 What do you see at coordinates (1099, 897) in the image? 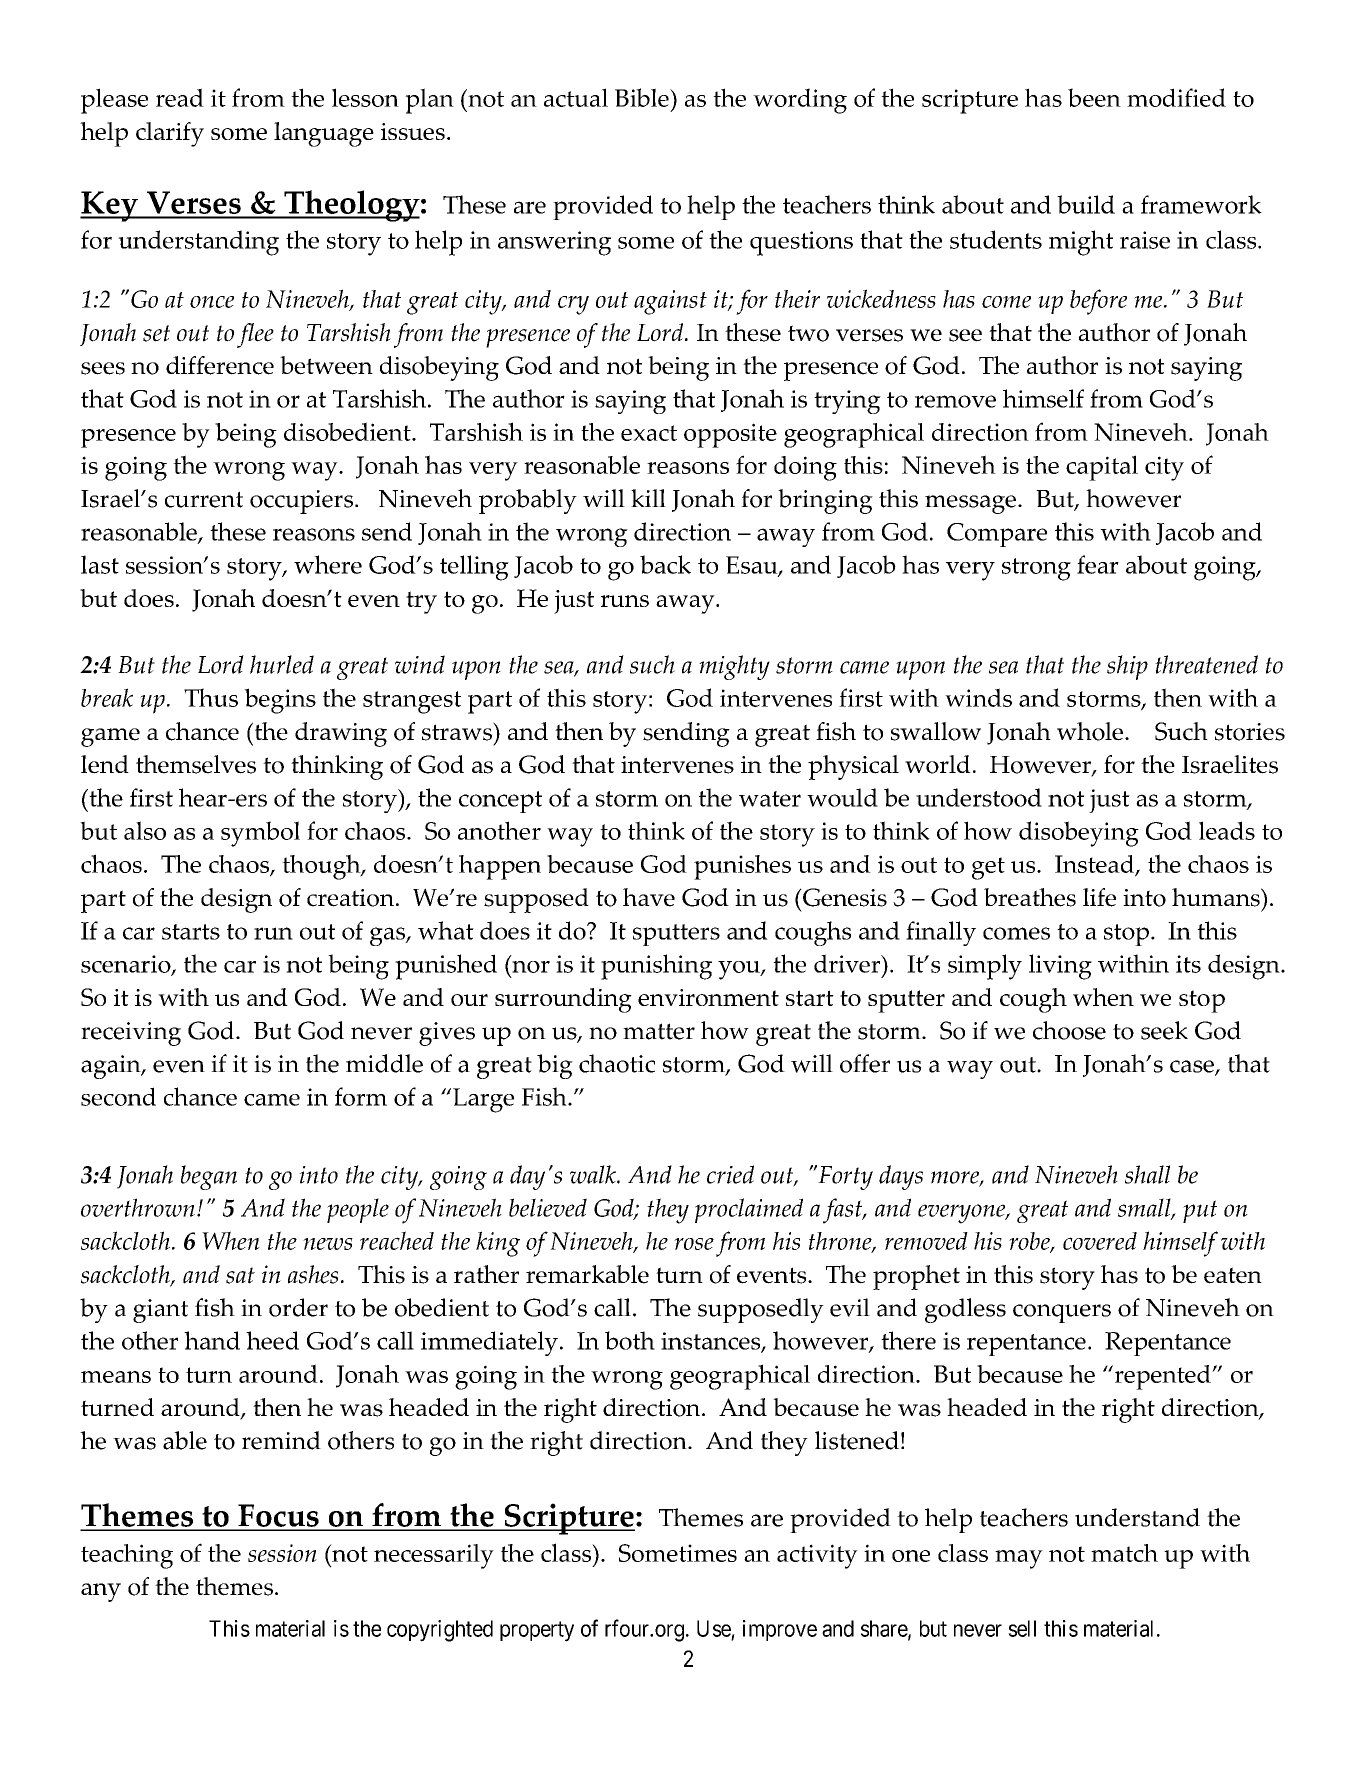
I see `life` at bounding box center [1099, 897].
